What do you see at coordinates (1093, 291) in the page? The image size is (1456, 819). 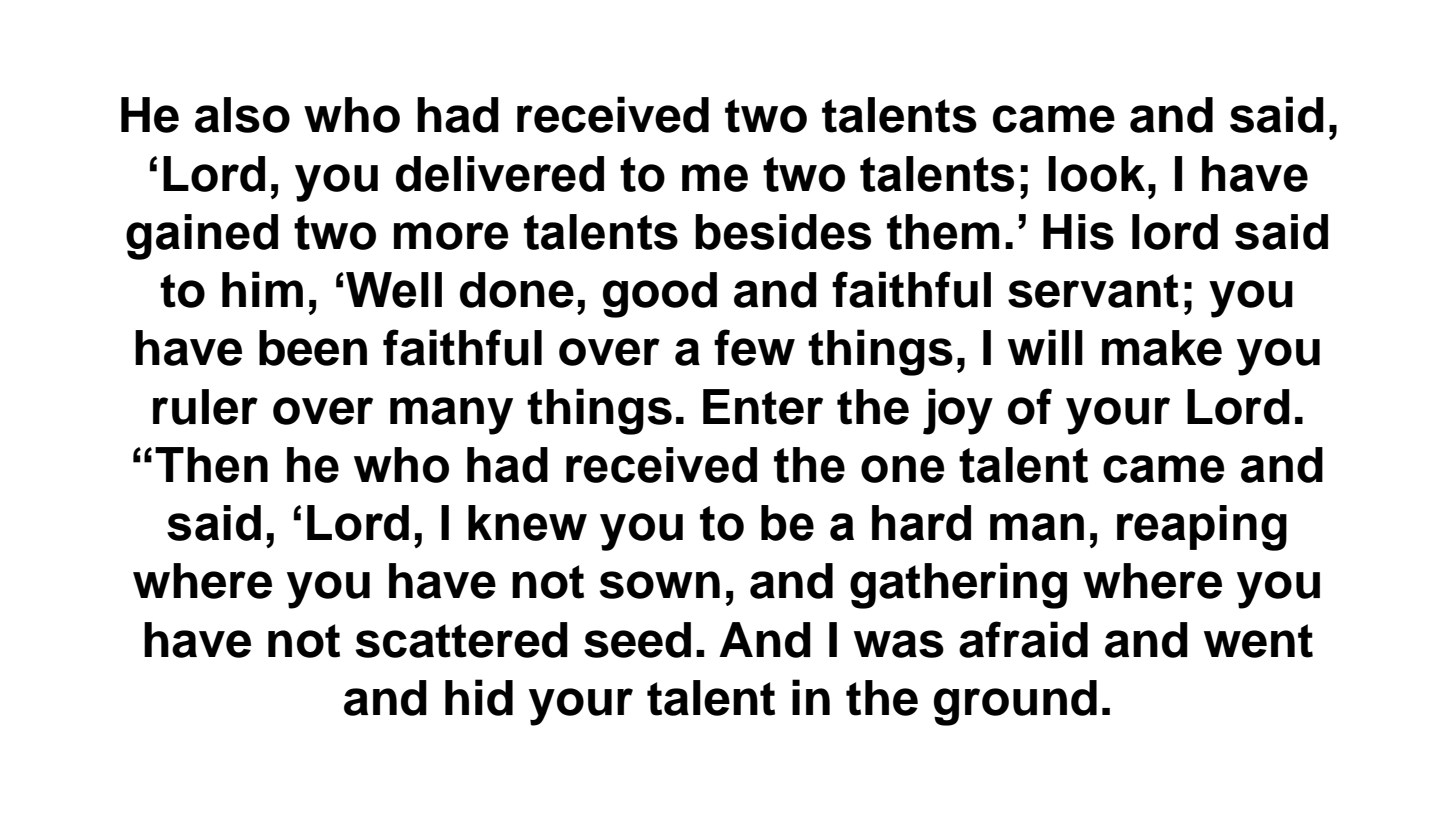 I see `servant` at bounding box center [1093, 291].
